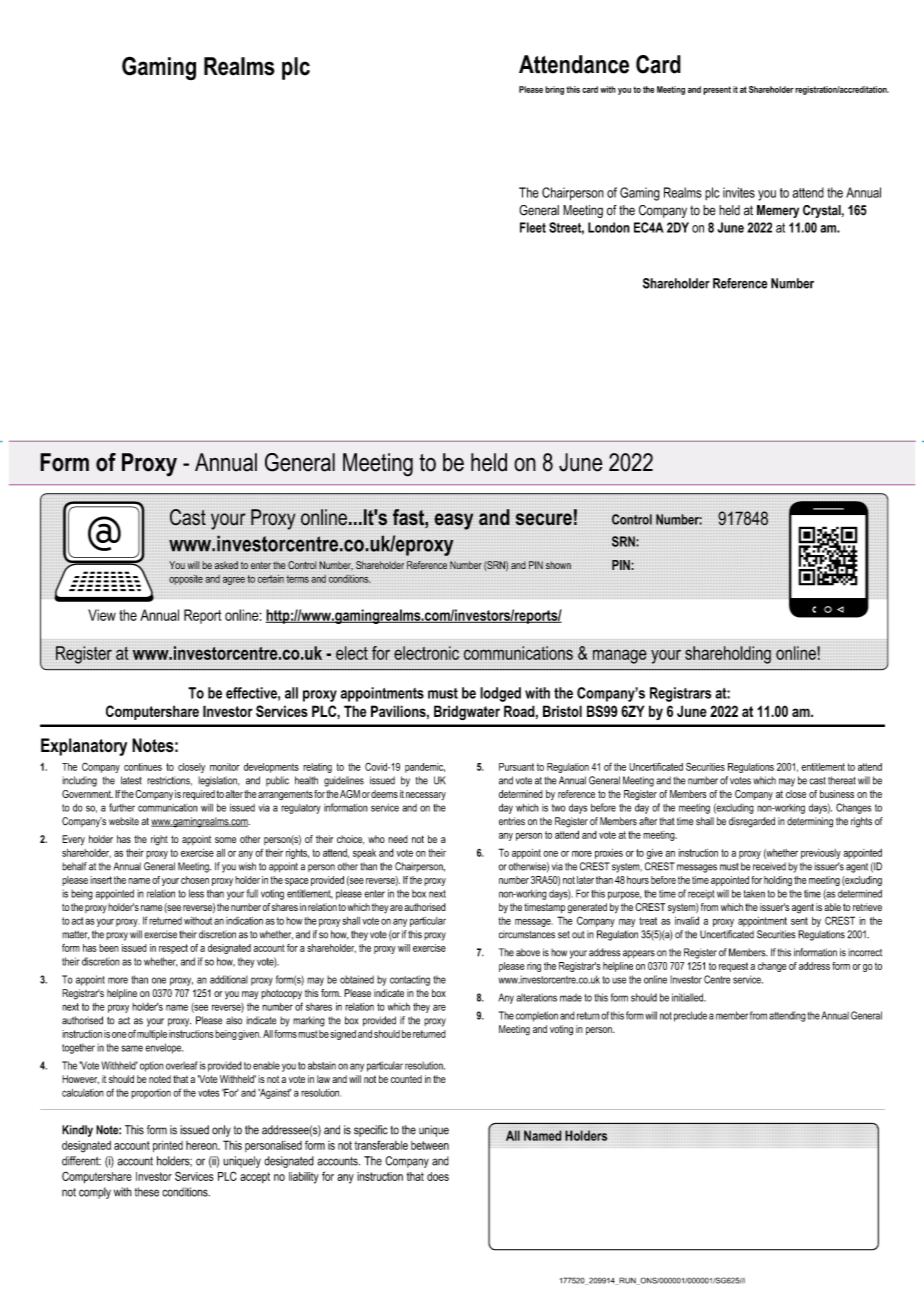  I want to click on printed, so click(168, 1146).
